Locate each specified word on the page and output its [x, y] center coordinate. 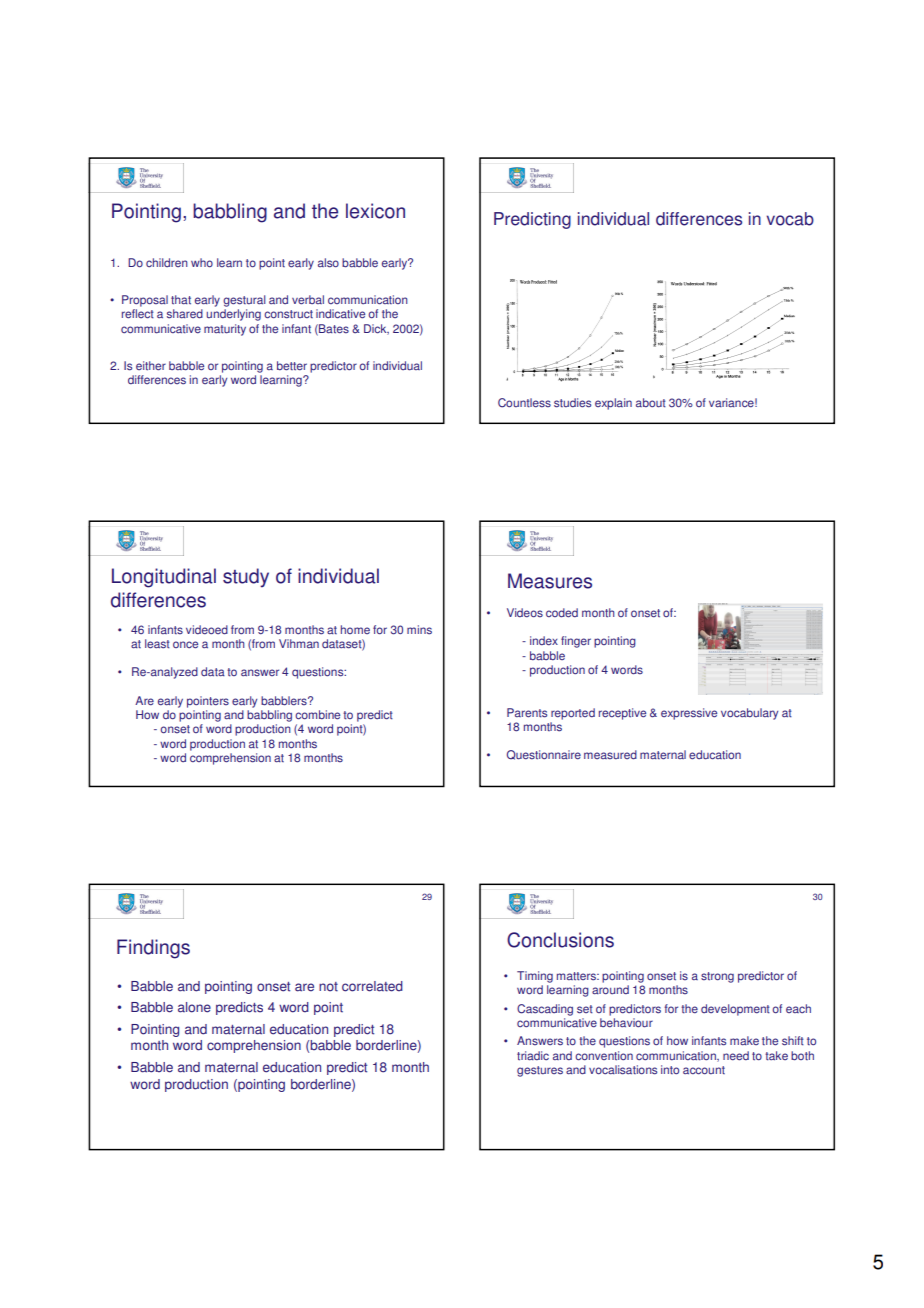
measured [610, 755]
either [151, 366]
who [202, 262]
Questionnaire [544, 755]
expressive [689, 714]
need [736, 1056]
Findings [153, 949]
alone [194, 1007]
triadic [533, 1056]
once [185, 645]
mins [419, 630]
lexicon [375, 211]
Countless [524, 403]
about [651, 403]
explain [613, 404]
